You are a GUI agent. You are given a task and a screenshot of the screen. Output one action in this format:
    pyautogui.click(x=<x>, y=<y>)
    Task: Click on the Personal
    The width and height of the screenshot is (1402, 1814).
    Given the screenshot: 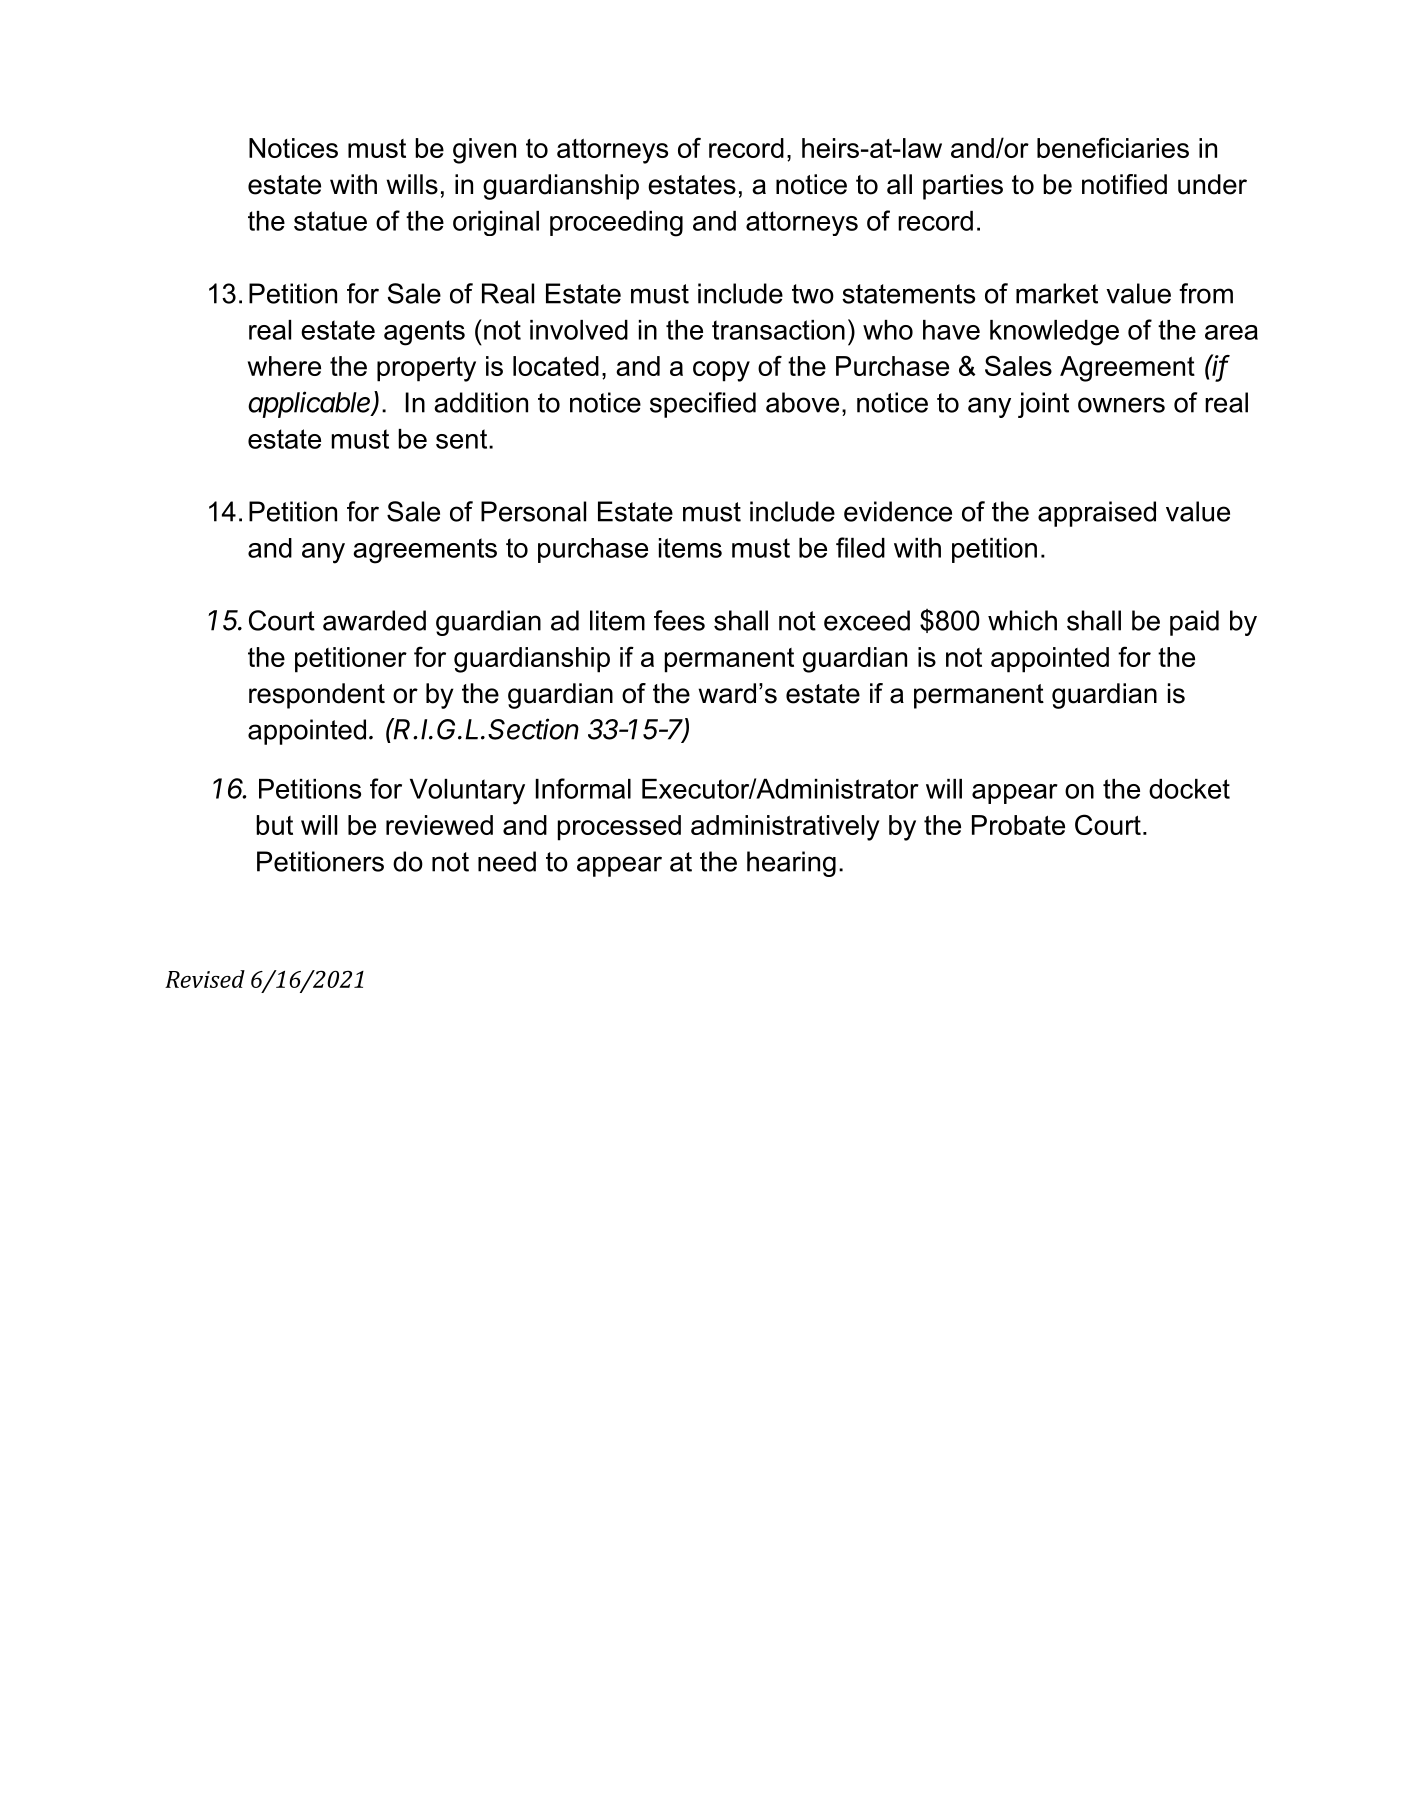 What is the action you would take?
    pyautogui.click(x=533, y=511)
